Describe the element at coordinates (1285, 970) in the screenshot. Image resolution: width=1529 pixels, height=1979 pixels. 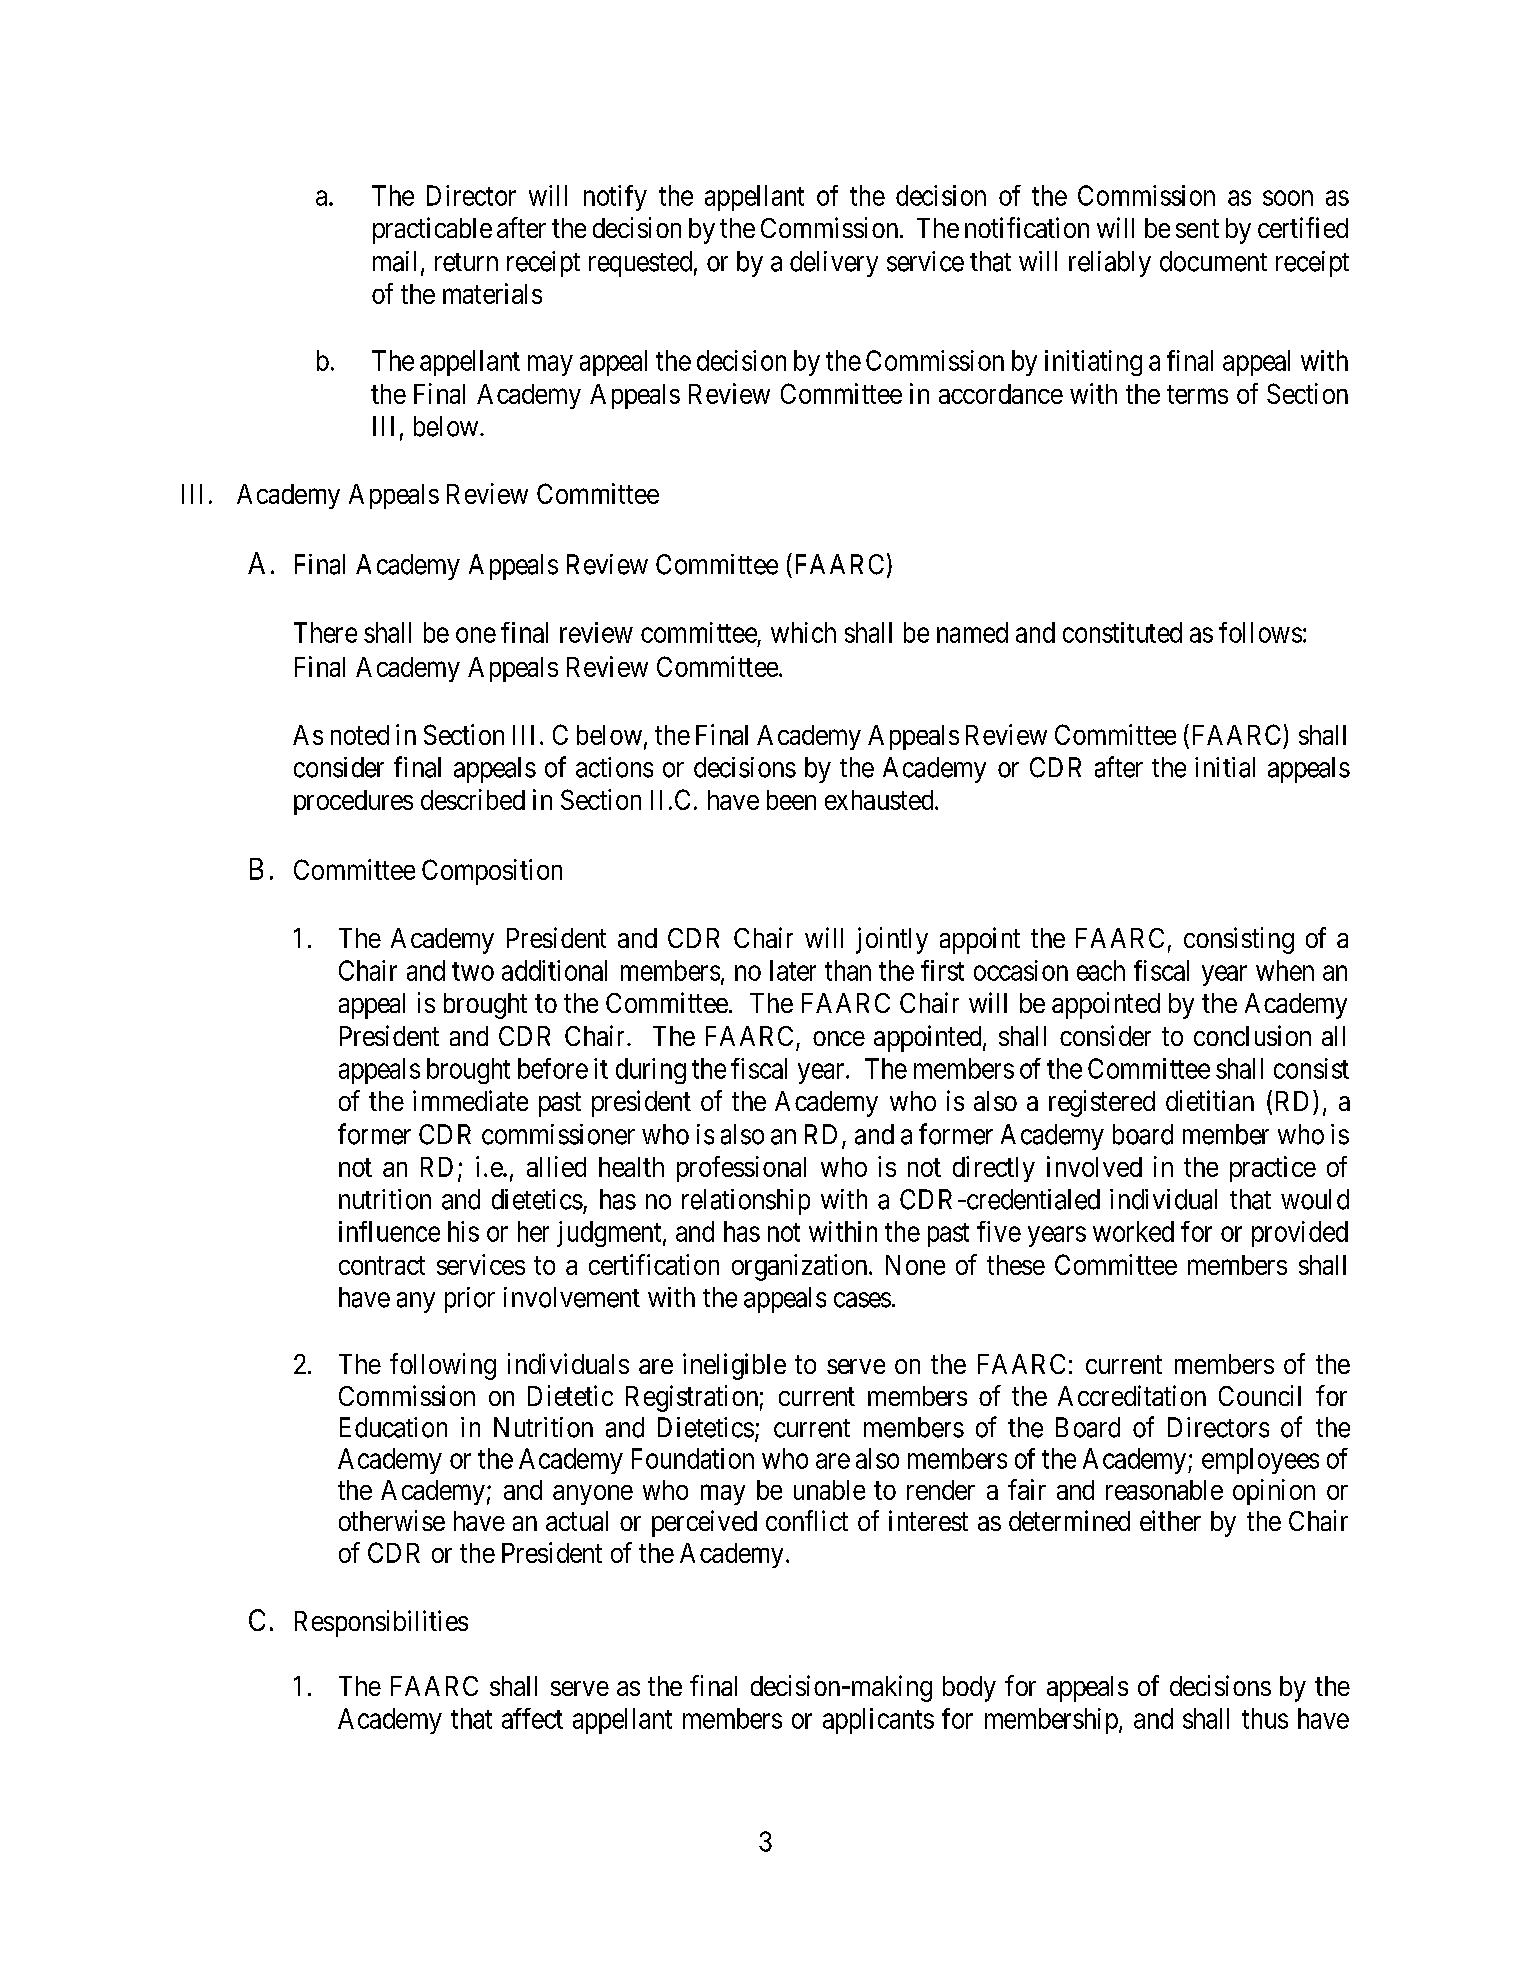
I see `when` at that location.
